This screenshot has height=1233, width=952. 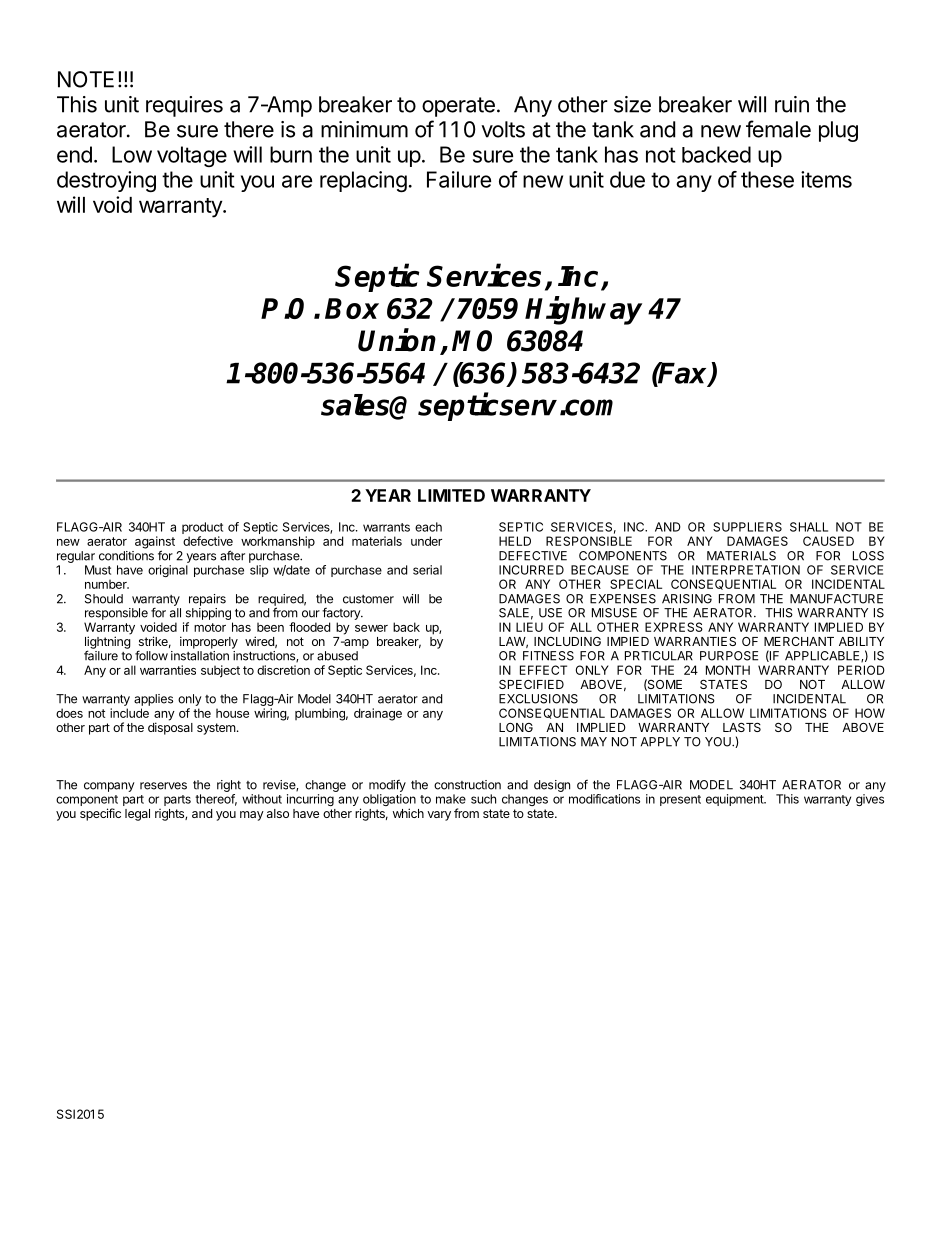 I want to click on MERCHANT, so click(x=799, y=641).
